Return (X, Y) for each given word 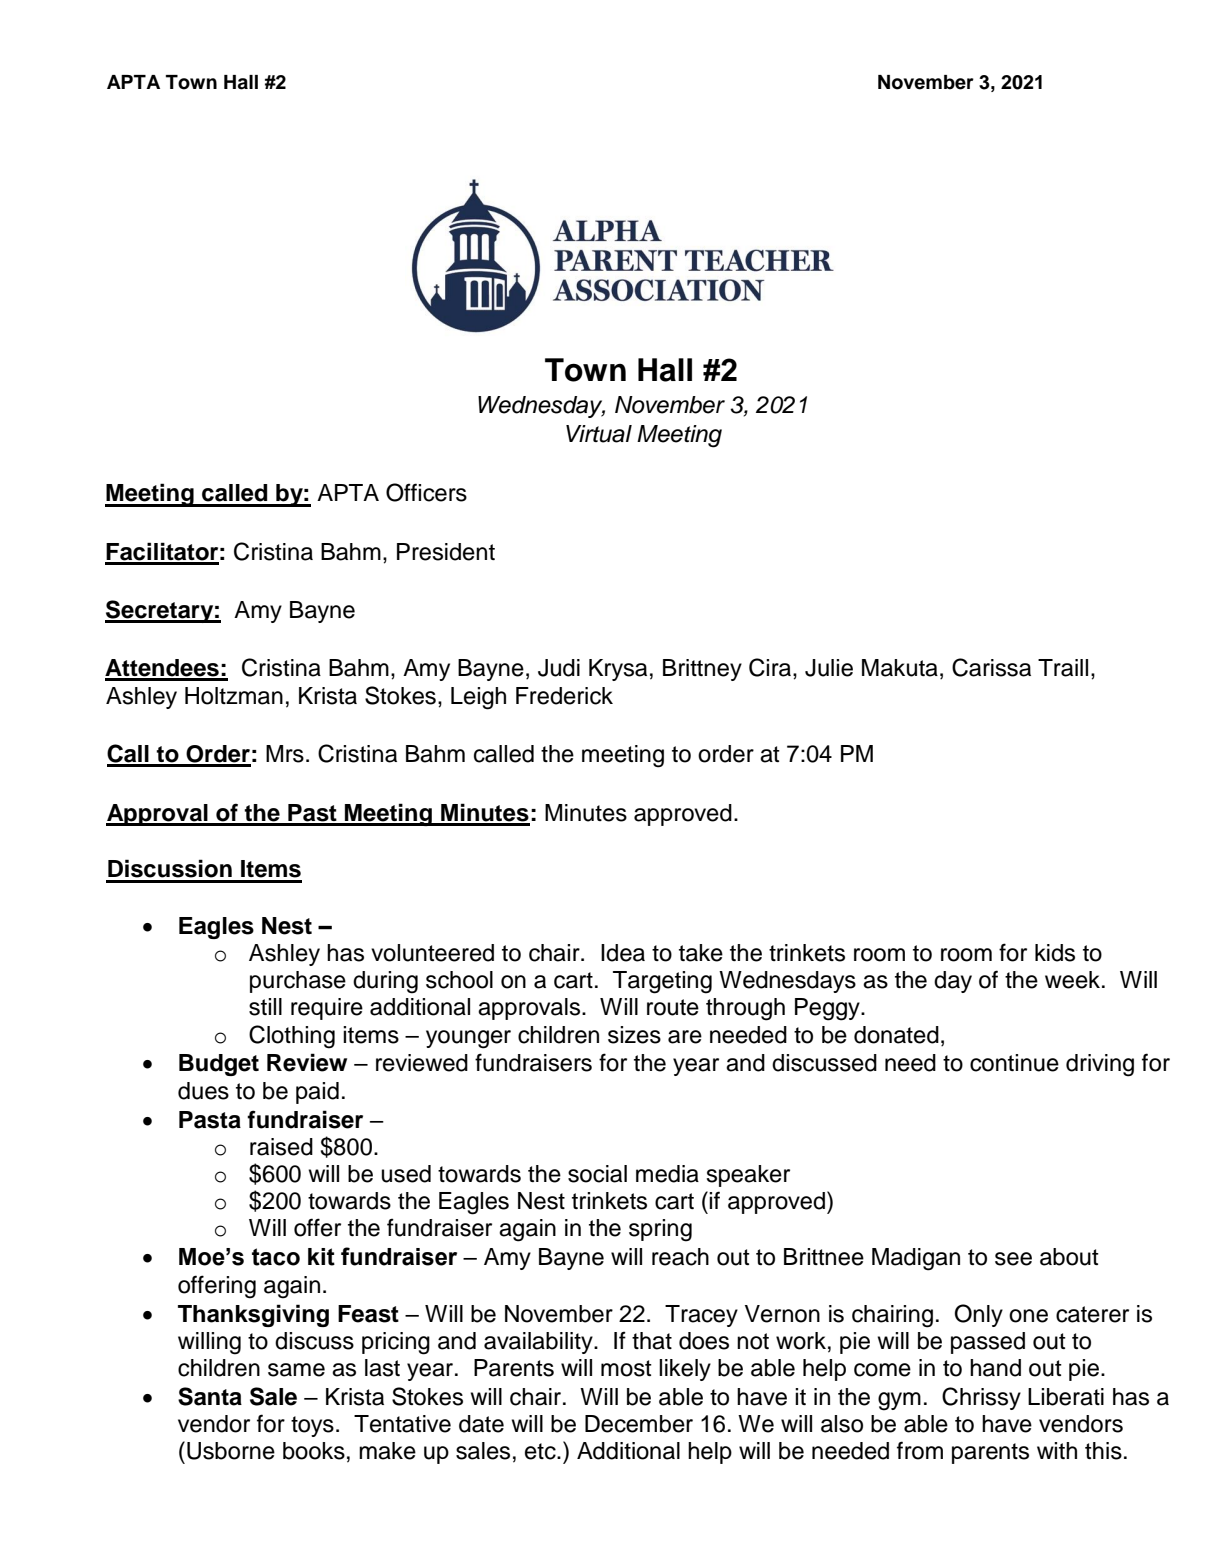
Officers (426, 492)
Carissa (991, 667)
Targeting (662, 982)
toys (312, 1426)
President (446, 552)
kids (1055, 953)
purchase (298, 982)
